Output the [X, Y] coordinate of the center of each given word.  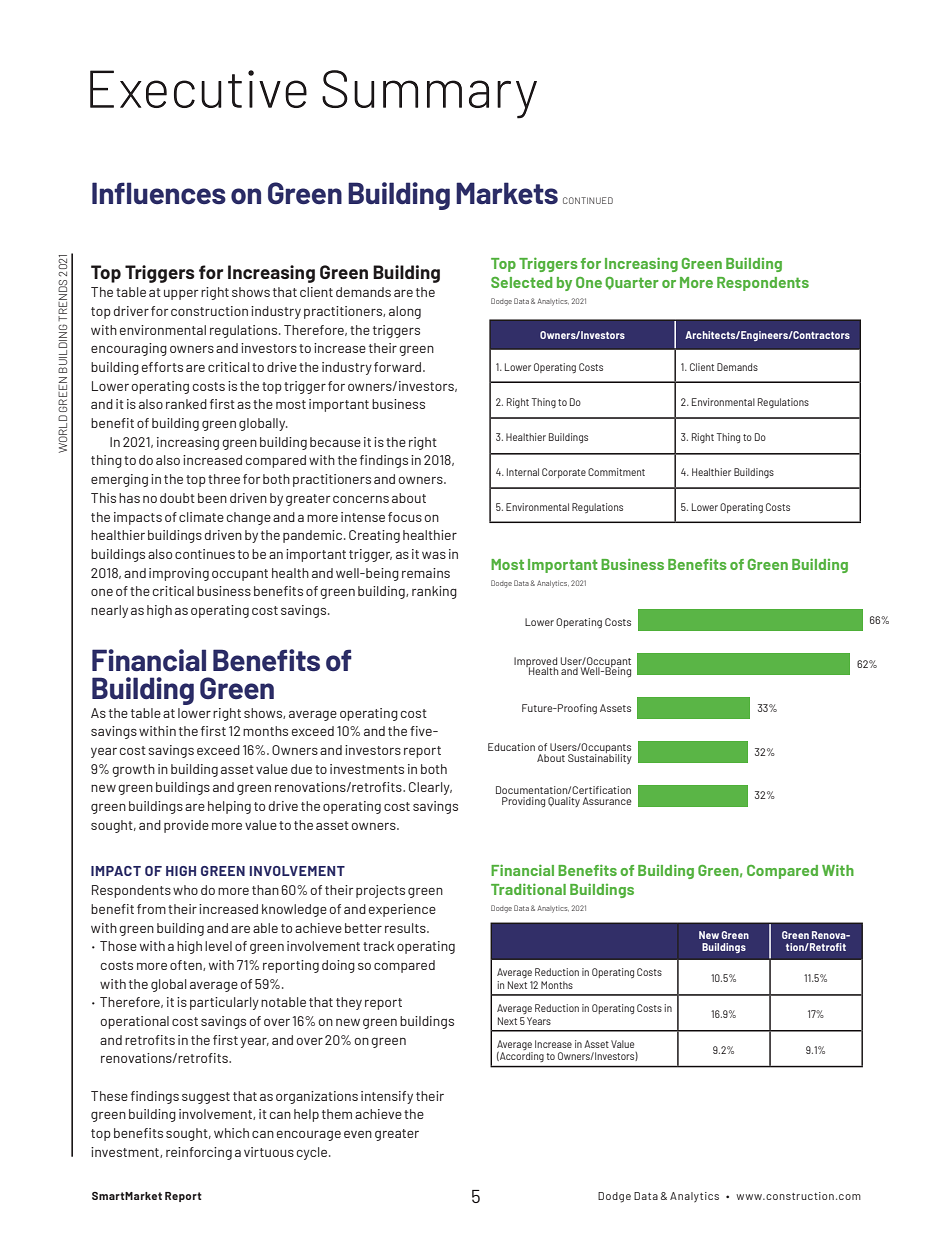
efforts [162, 367]
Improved [535, 663]
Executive [198, 89]
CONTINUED [588, 200]
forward [399, 367]
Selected [522, 282]
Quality [564, 802]
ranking [434, 592]
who [185, 890]
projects [380, 891]
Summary [429, 94]
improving [179, 574]
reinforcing [199, 1153]
